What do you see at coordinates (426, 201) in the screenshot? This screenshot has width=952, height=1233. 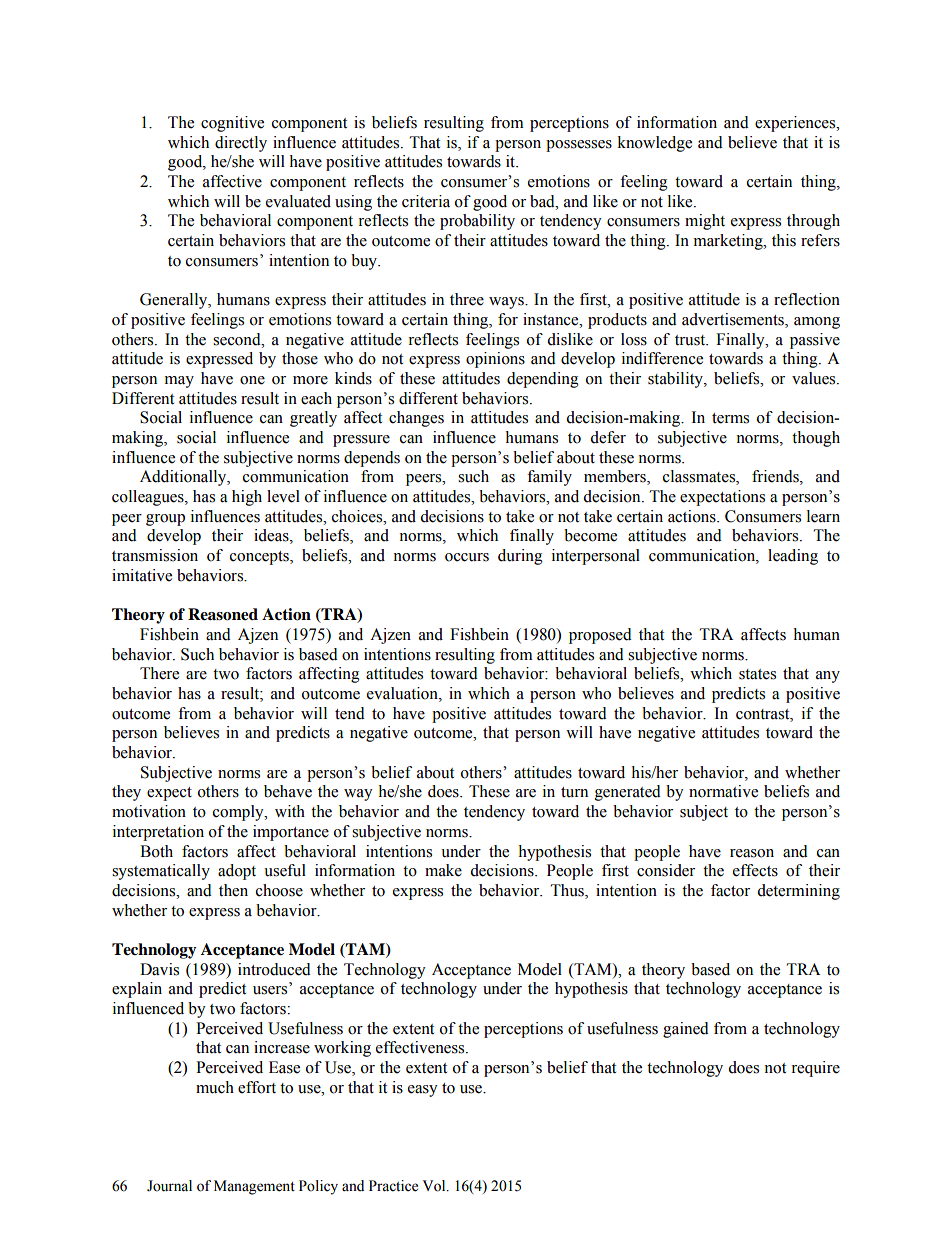 I see `criteria` at bounding box center [426, 201].
